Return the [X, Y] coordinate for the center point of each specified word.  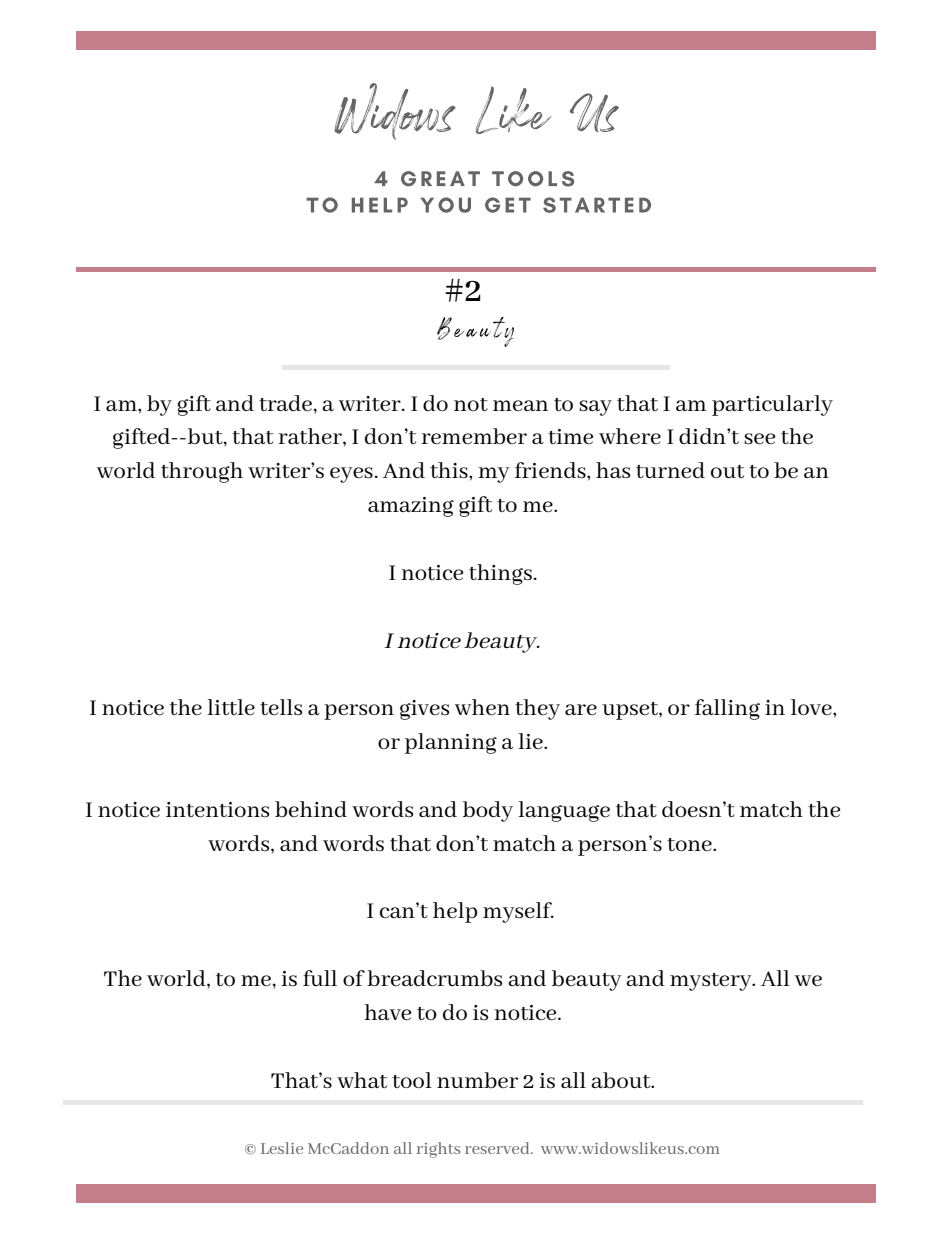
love [812, 707]
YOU [446, 205]
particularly [772, 405]
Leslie [282, 1148]
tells [281, 707]
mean [520, 405]
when [482, 707]
